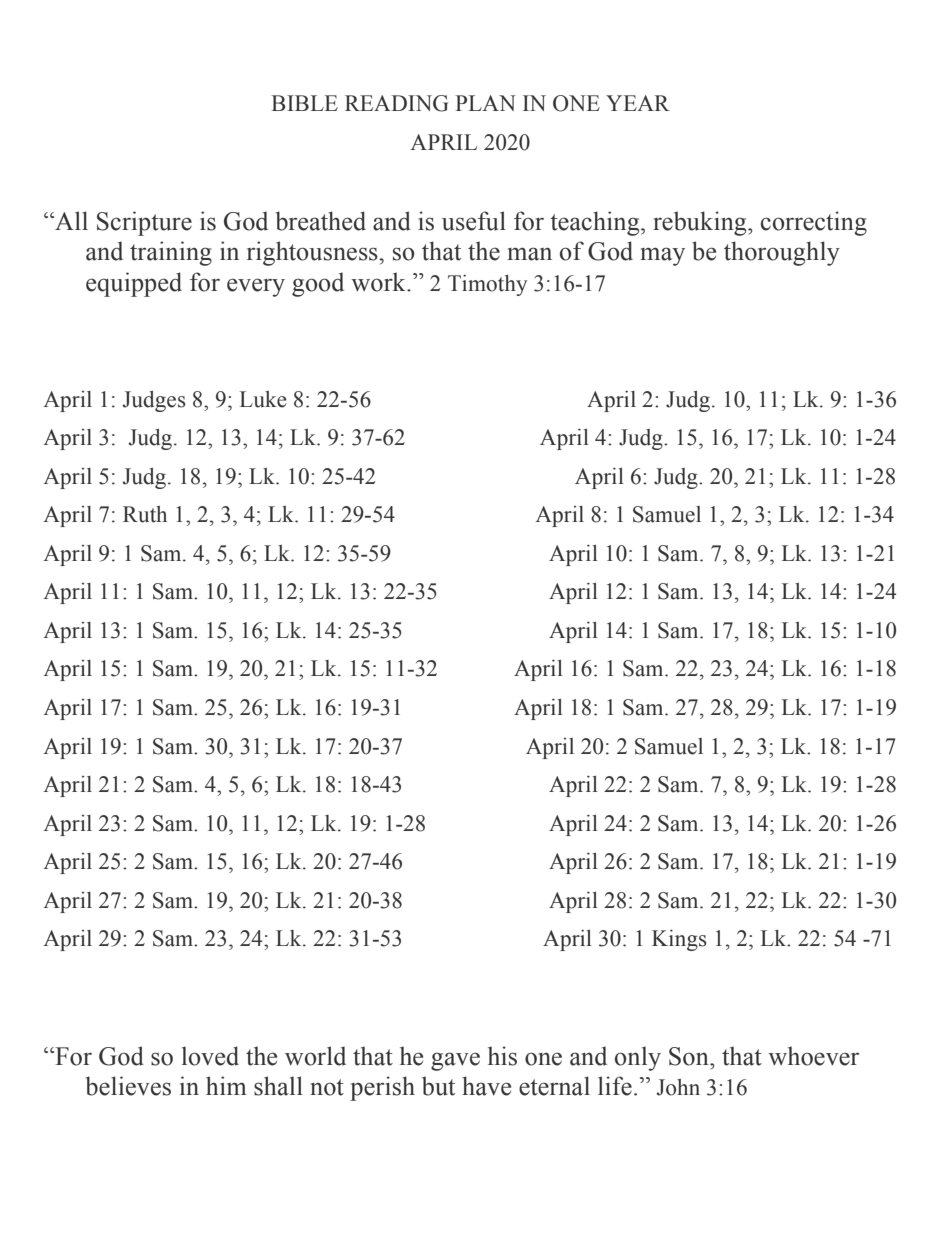 This screenshot has height=1233, width=952. I want to click on YEAR, so click(638, 103).
